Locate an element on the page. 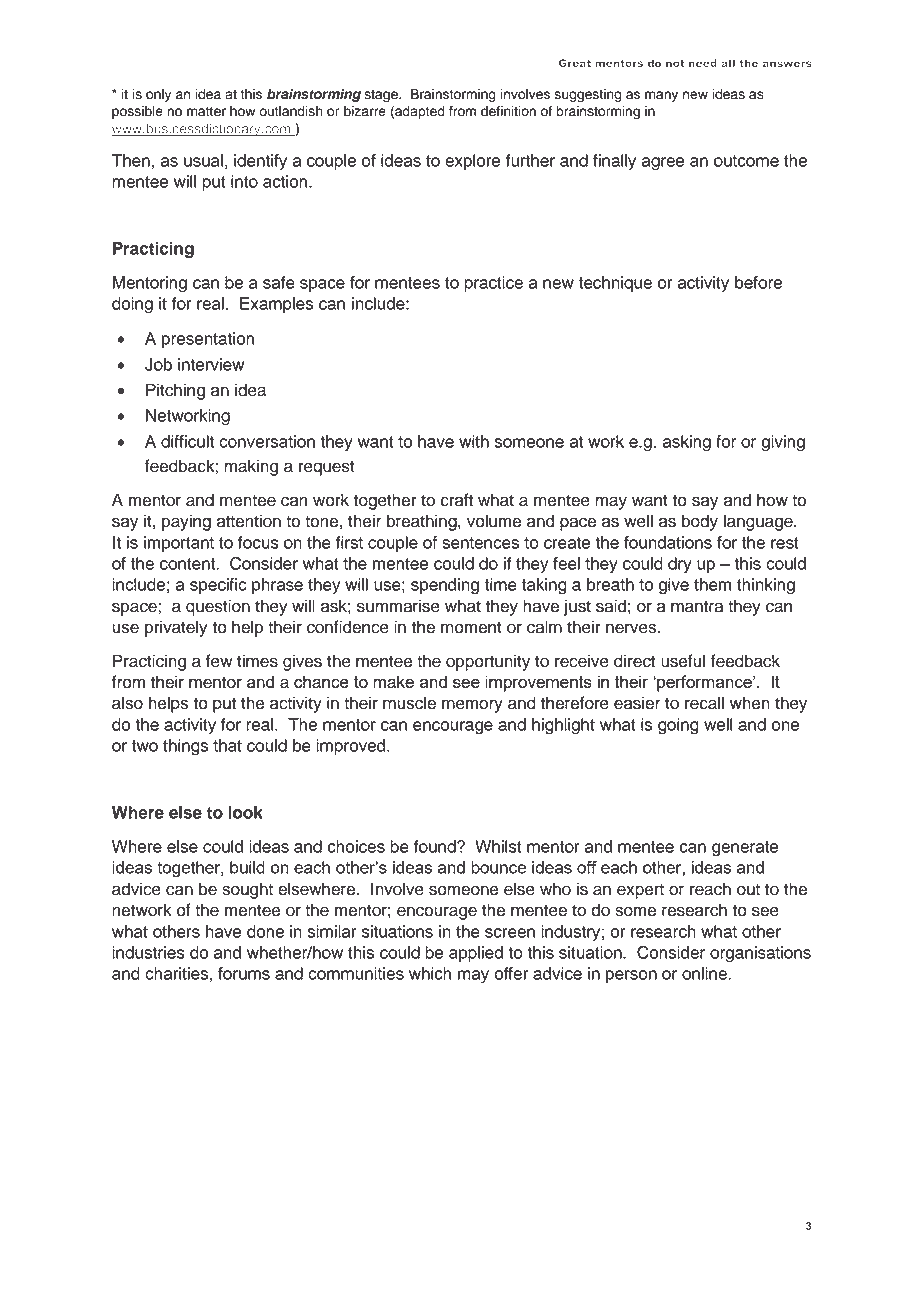 The image size is (924, 1308). matter is located at coordinates (206, 112).
